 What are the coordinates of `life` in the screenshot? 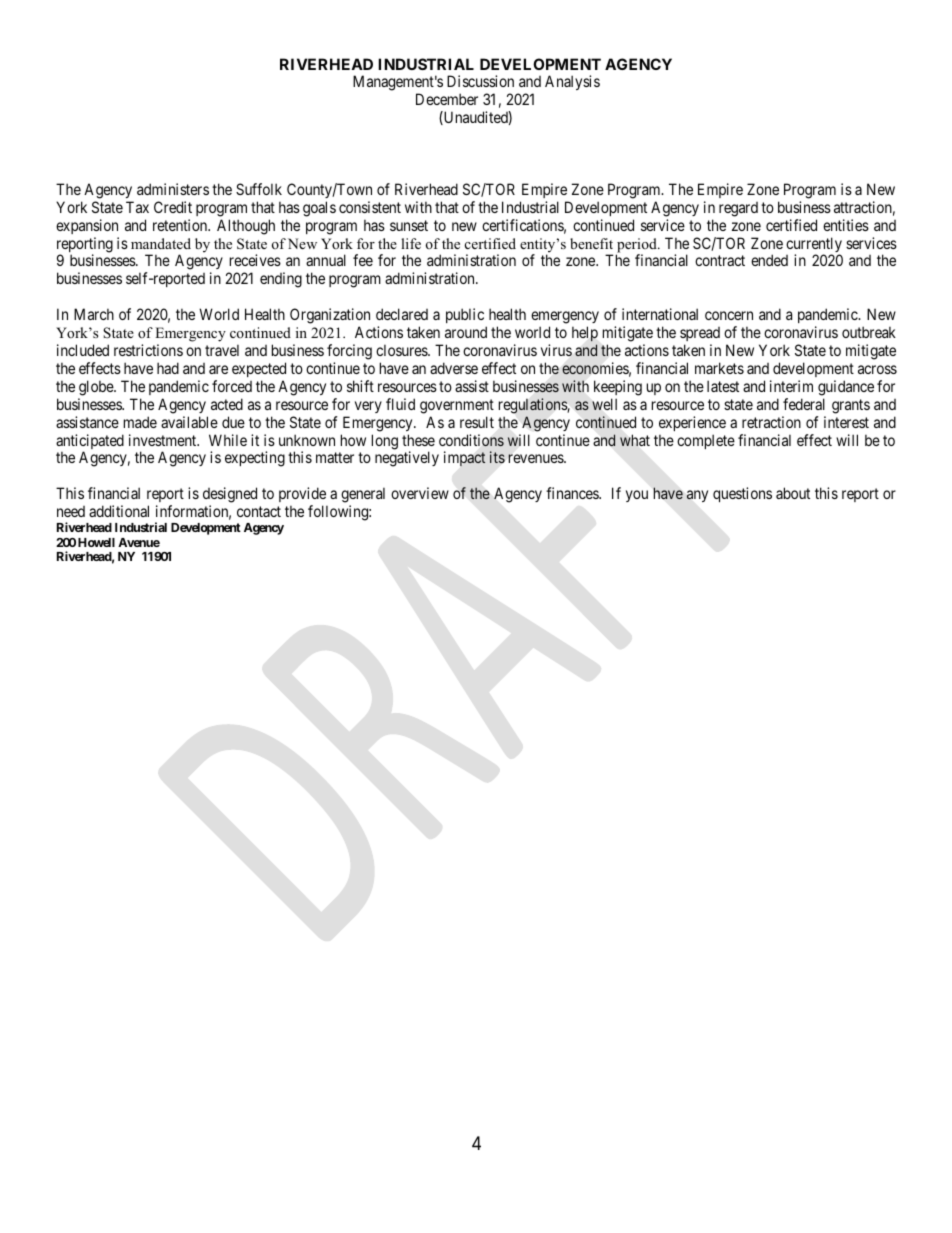 It's located at (411, 243).
